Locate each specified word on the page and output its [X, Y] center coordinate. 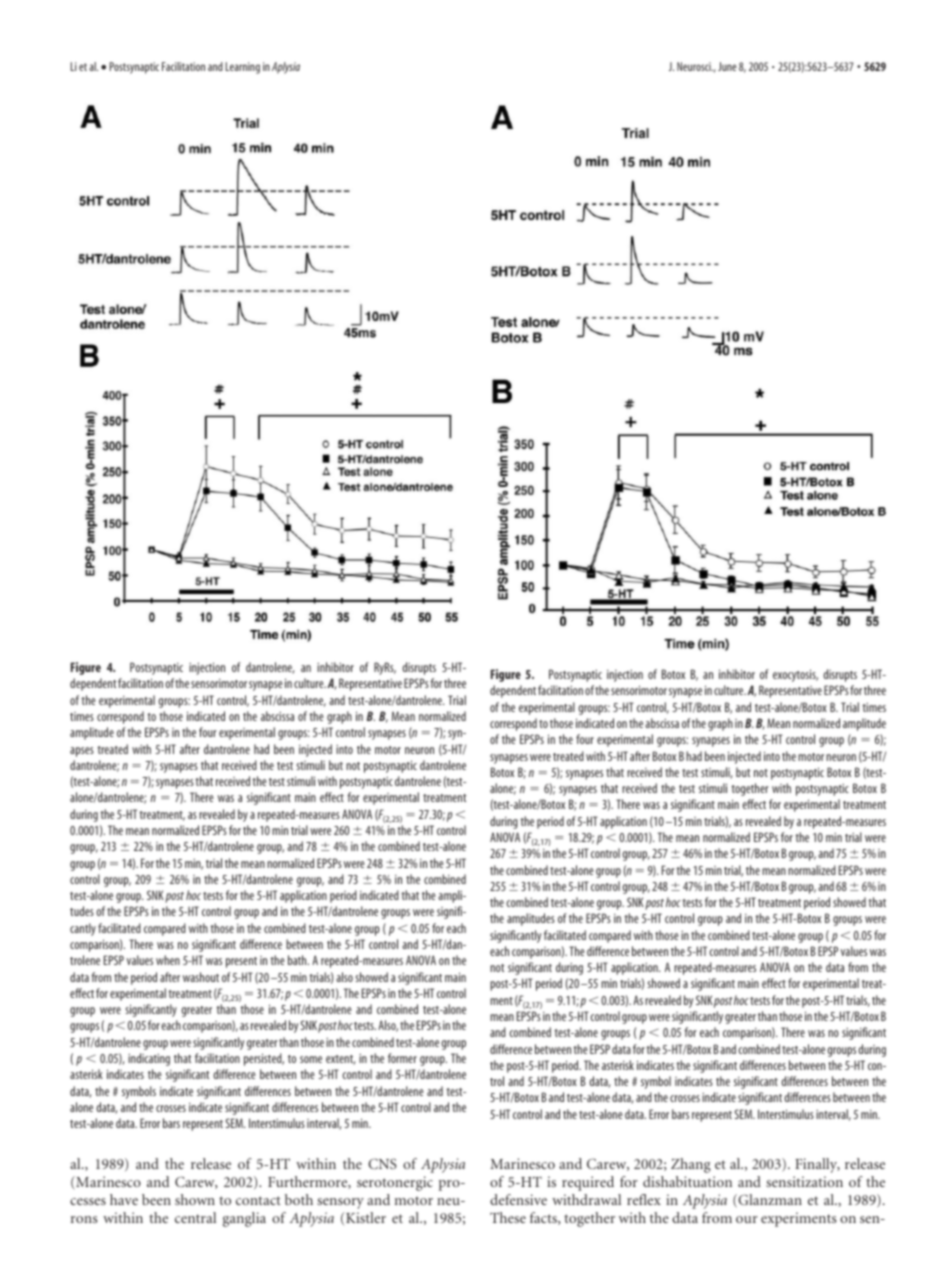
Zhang [691, 1165]
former [402, 1058]
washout [201, 977]
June [727, 66]
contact [258, 1200]
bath [298, 960]
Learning [243, 68]
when [168, 960]
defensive [518, 1199]
